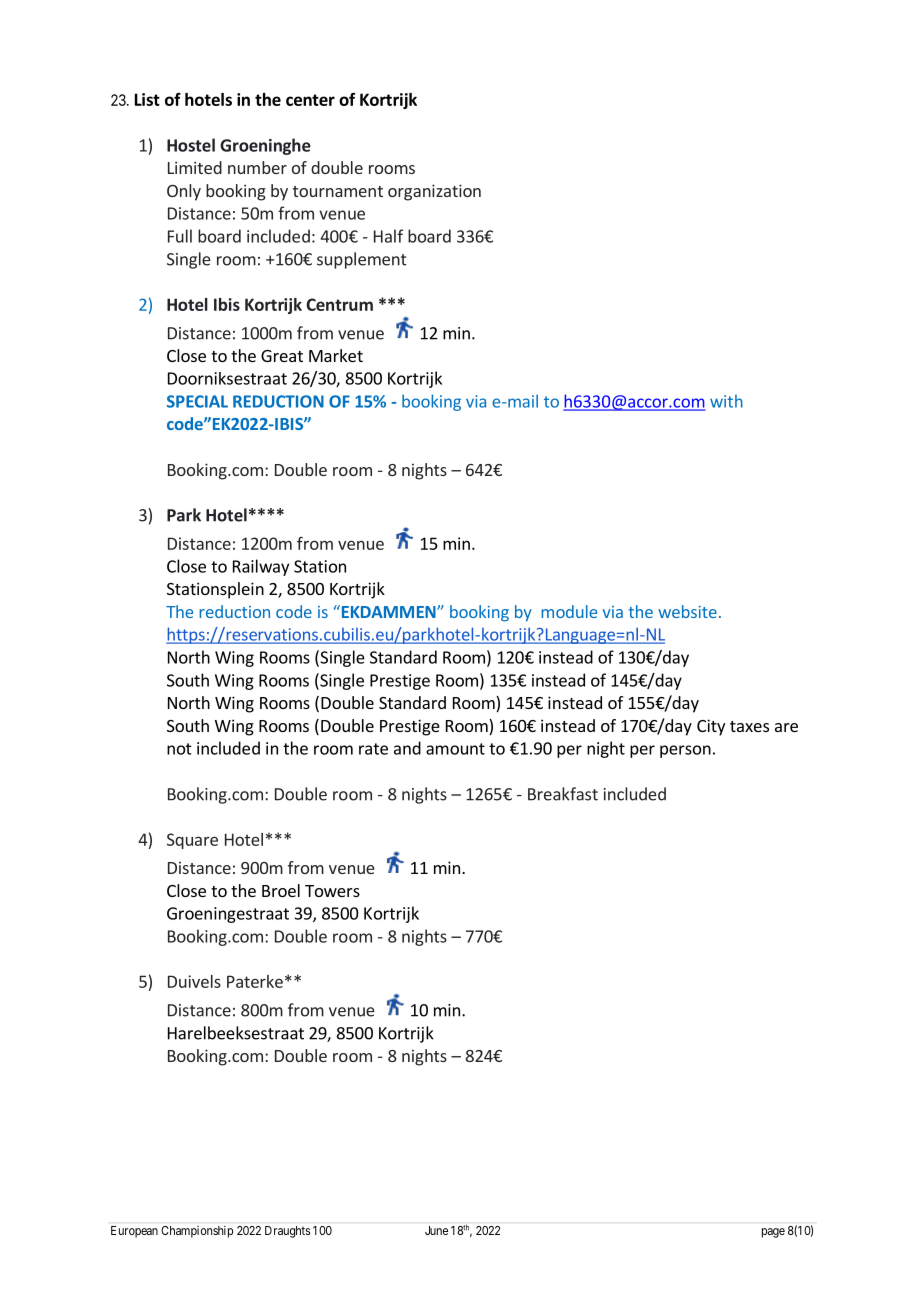 This image has height=1308, width=924. What do you see at coordinates (687, 611) in the image?
I see `website` at bounding box center [687, 611].
